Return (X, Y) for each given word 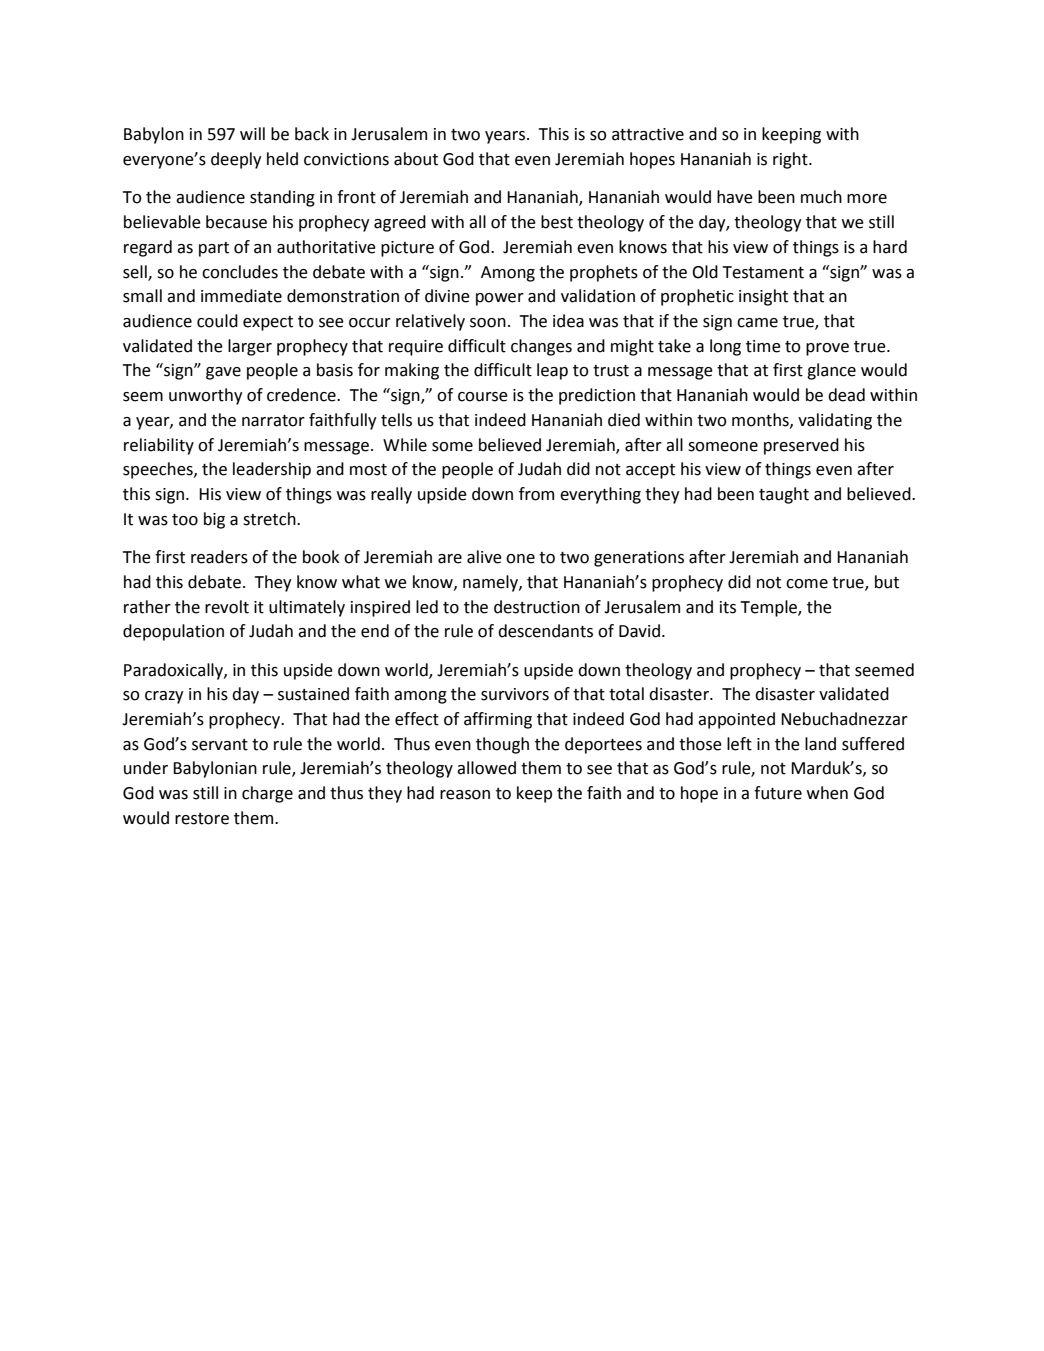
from (536, 494)
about (416, 159)
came (757, 323)
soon (488, 323)
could (217, 321)
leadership (272, 470)
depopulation (173, 632)
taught (784, 495)
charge (267, 794)
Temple (770, 608)
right (791, 160)
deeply (236, 160)
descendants (545, 631)
